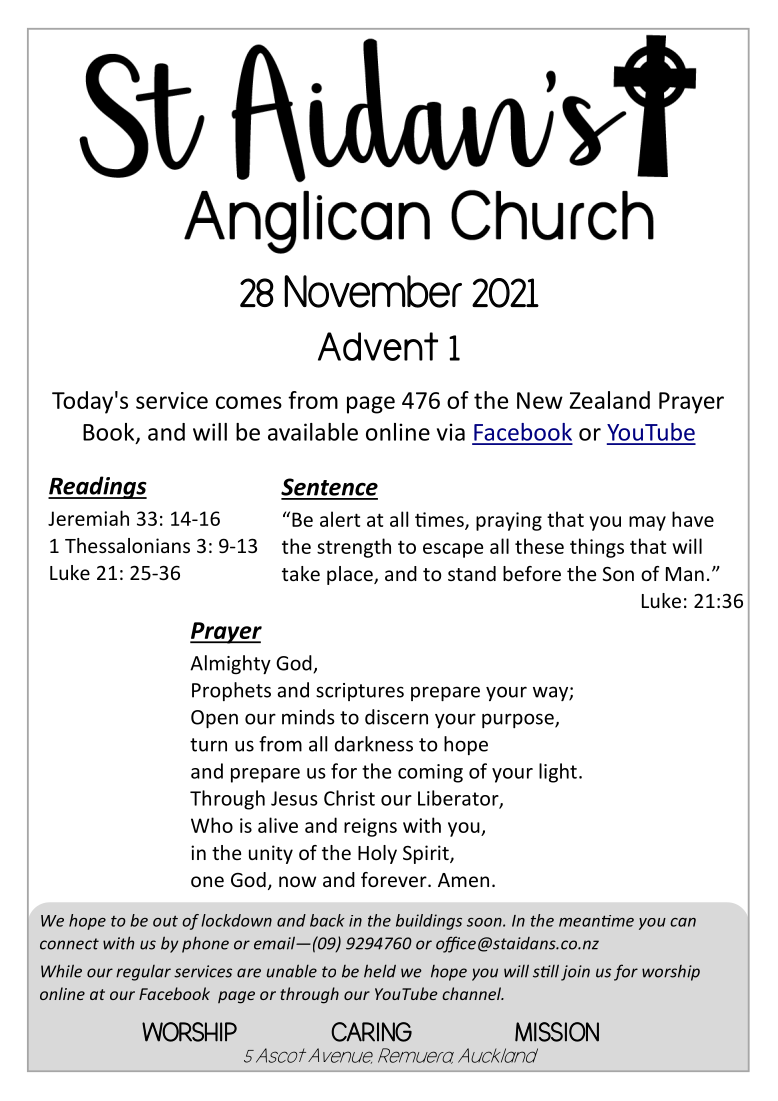  I want to click on comes, so click(249, 402).
